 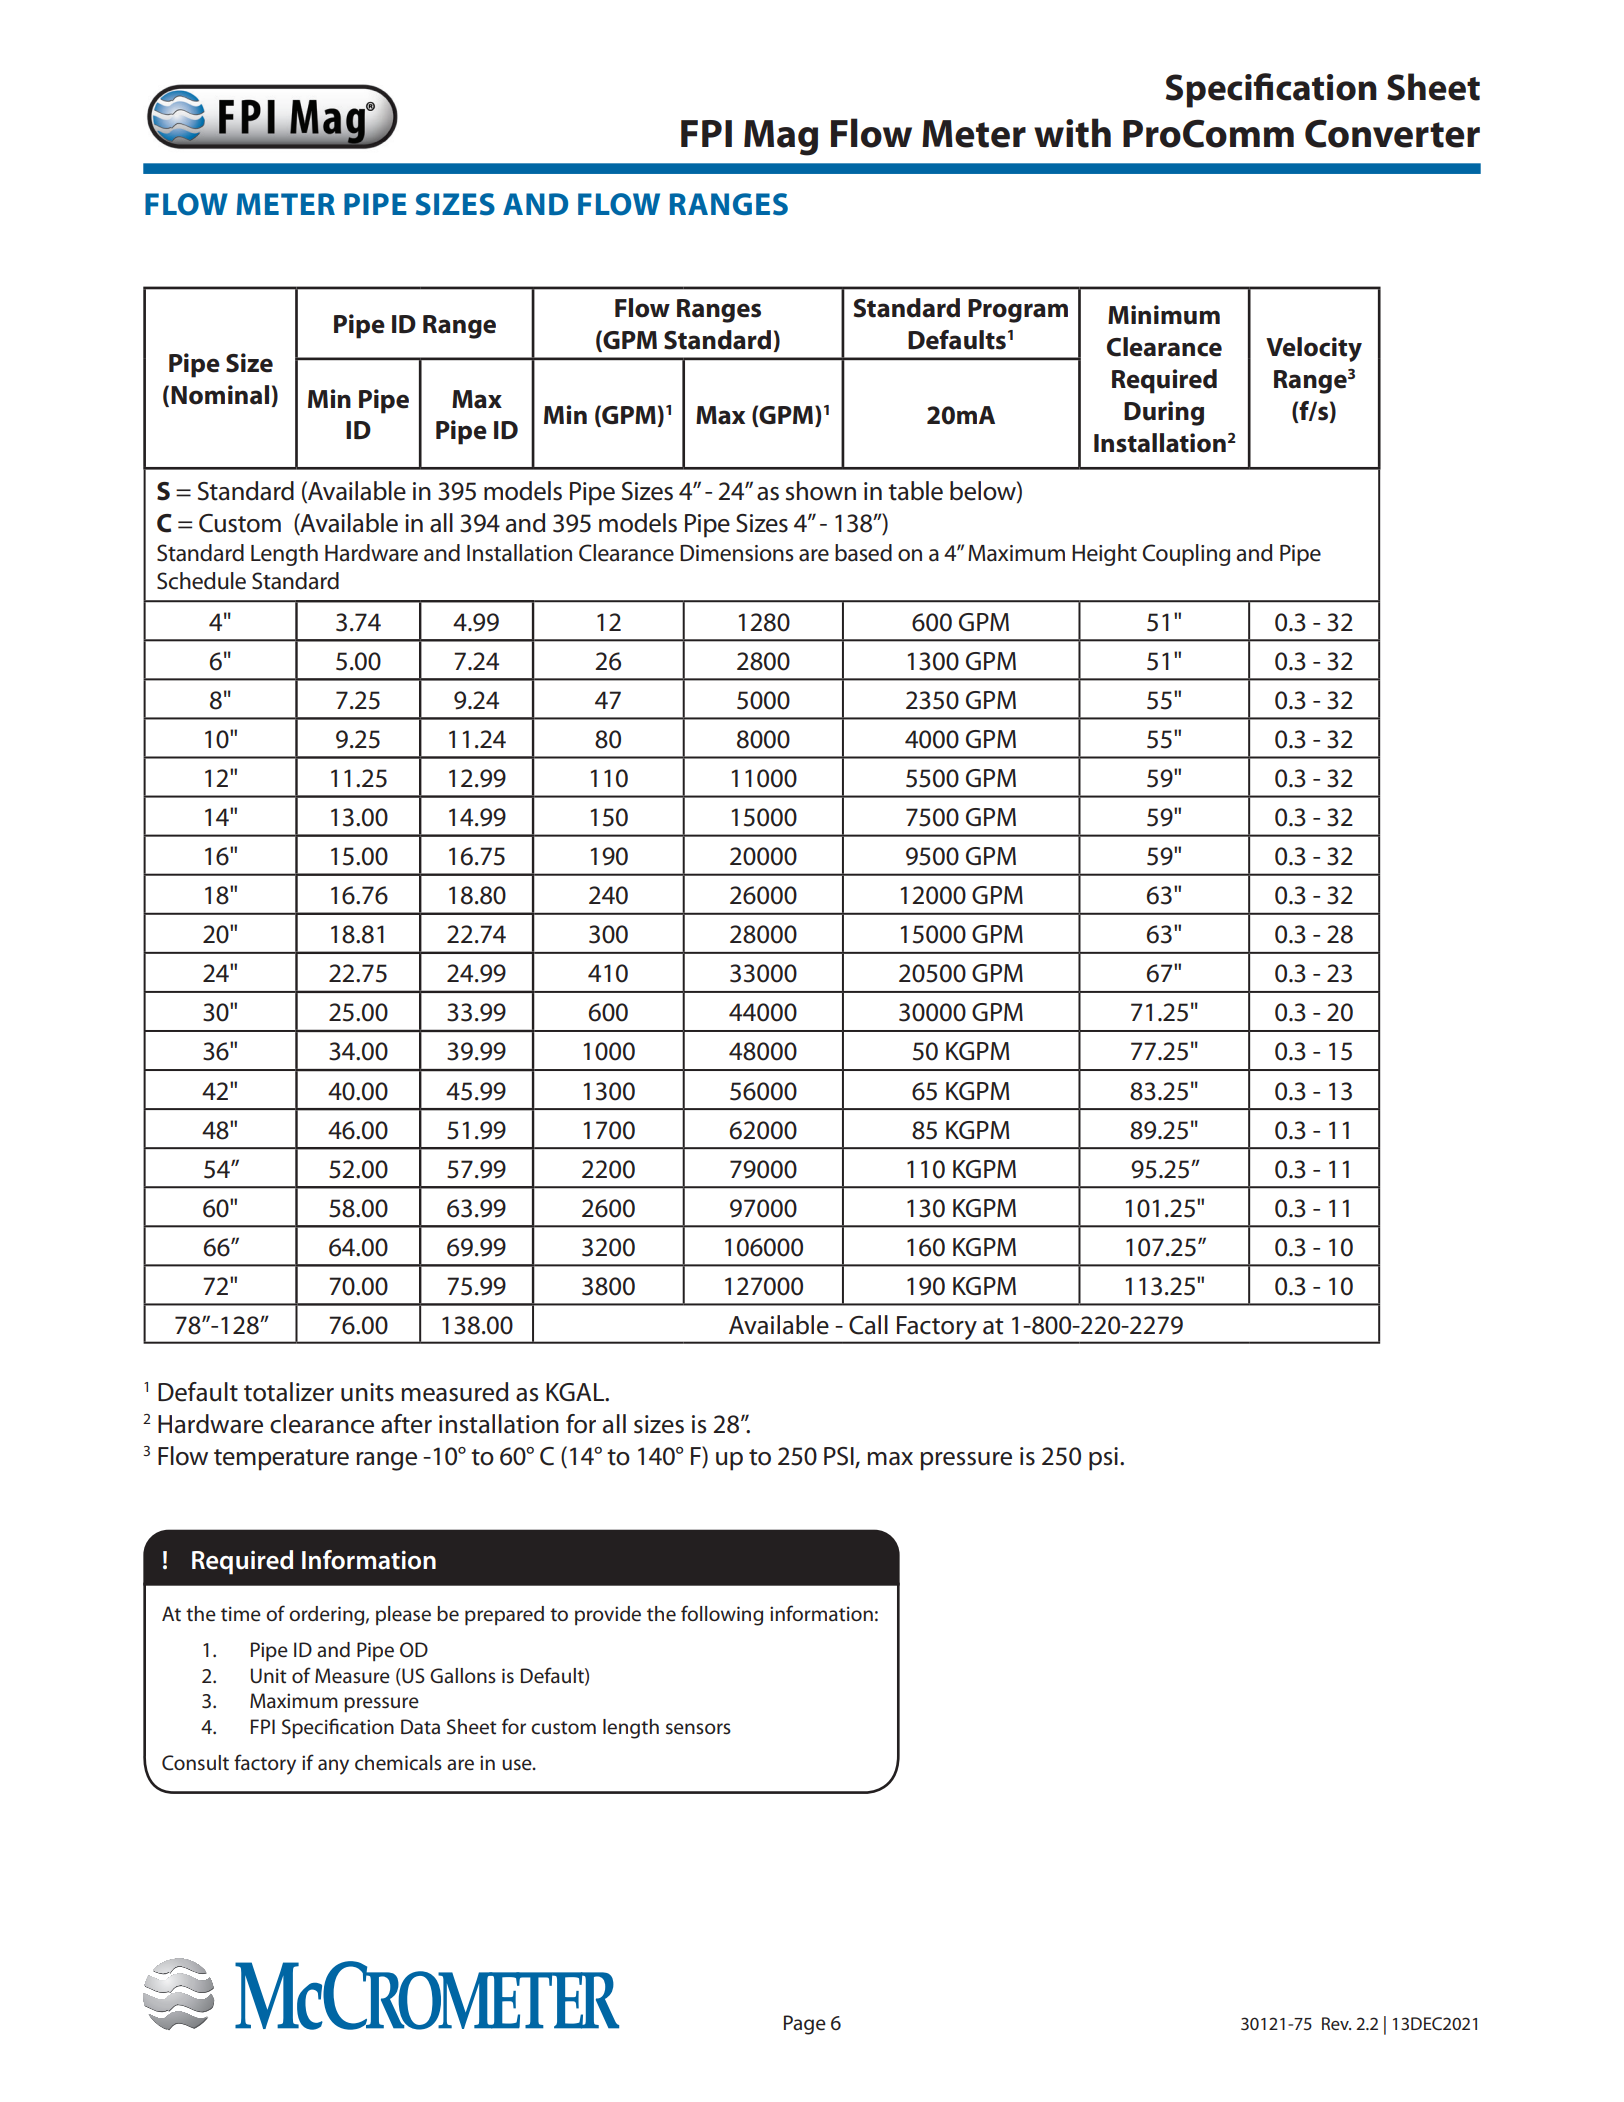 I want to click on following, so click(x=722, y=1615).
